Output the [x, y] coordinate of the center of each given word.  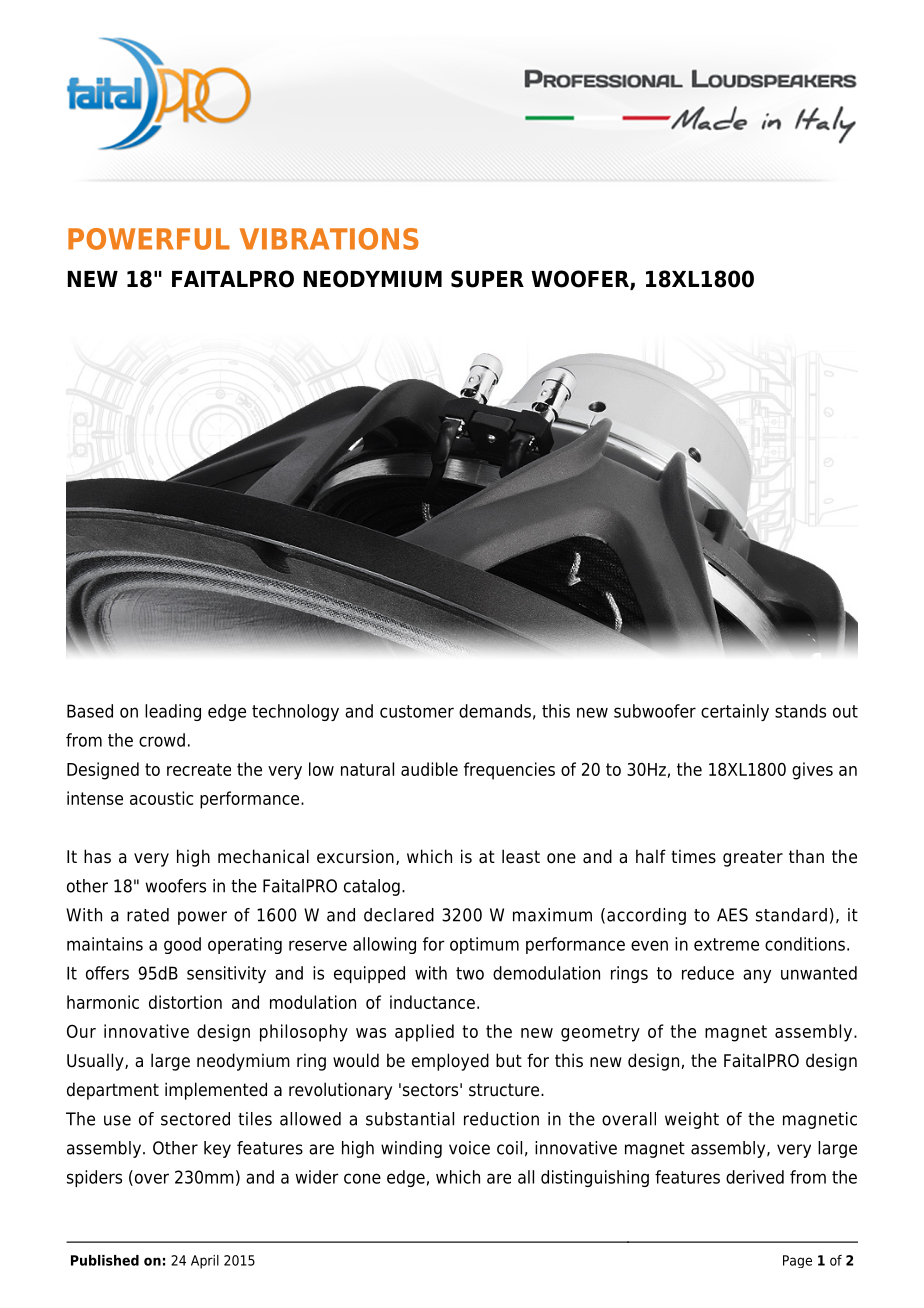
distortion [185, 1002]
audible [429, 769]
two [470, 973]
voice [469, 1148]
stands [800, 711]
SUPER [487, 279]
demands [495, 711]
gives [812, 771]
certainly [735, 712]
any [757, 976]
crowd [162, 740]
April [205, 1262]
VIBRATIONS [329, 239]
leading [173, 712]
